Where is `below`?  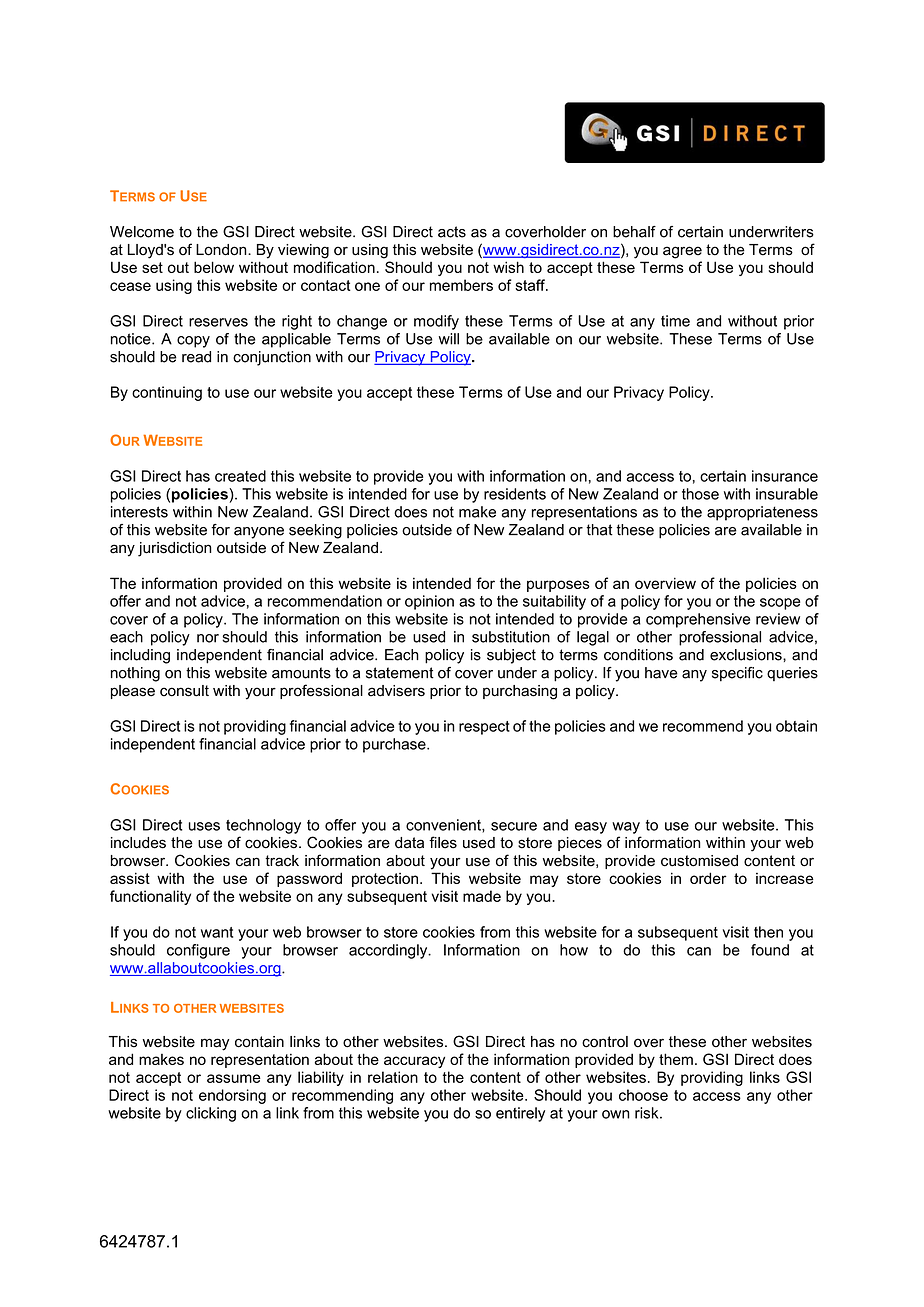 below is located at coordinates (214, 267).
